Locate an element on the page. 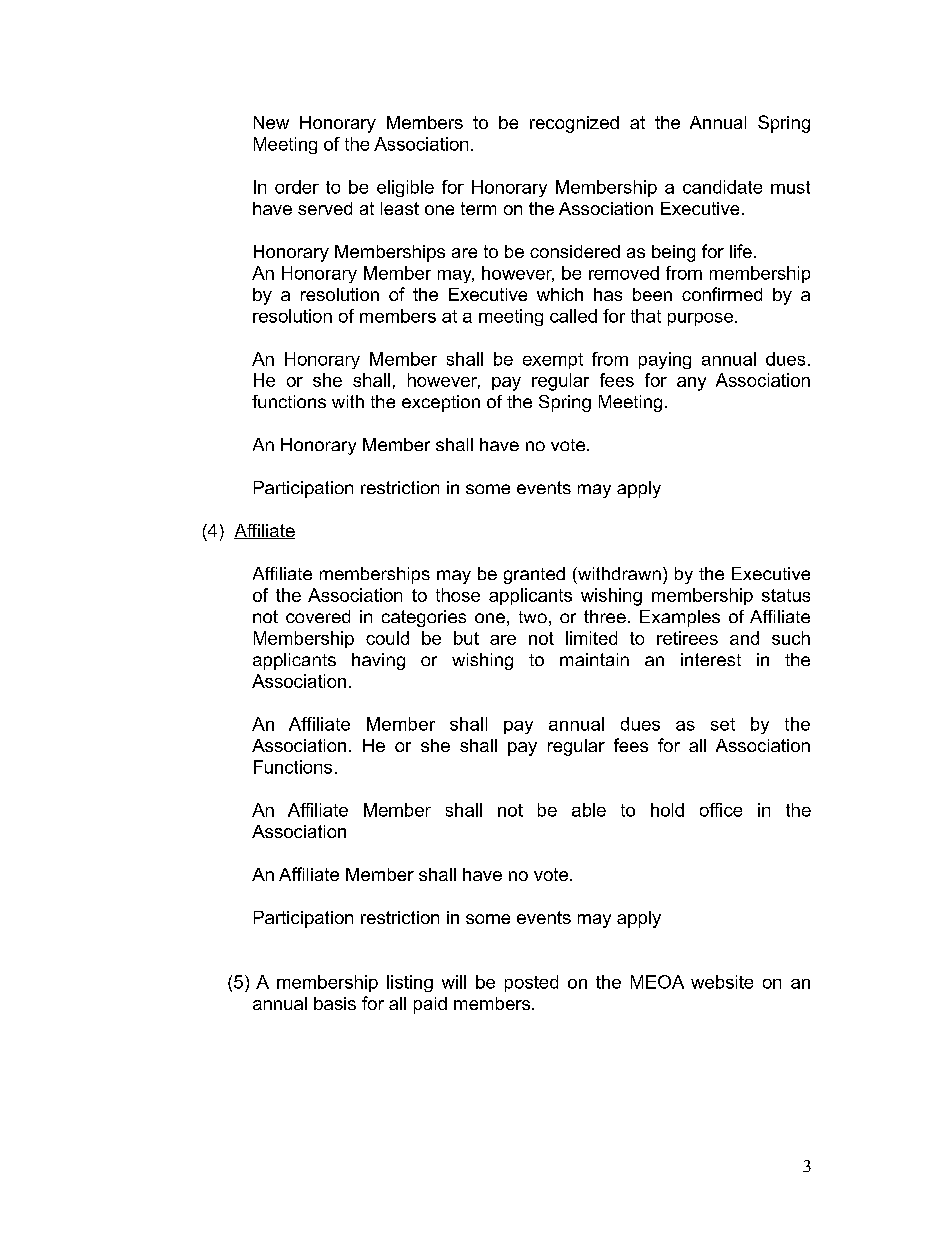  covered is located at coordinates (318, 616).
